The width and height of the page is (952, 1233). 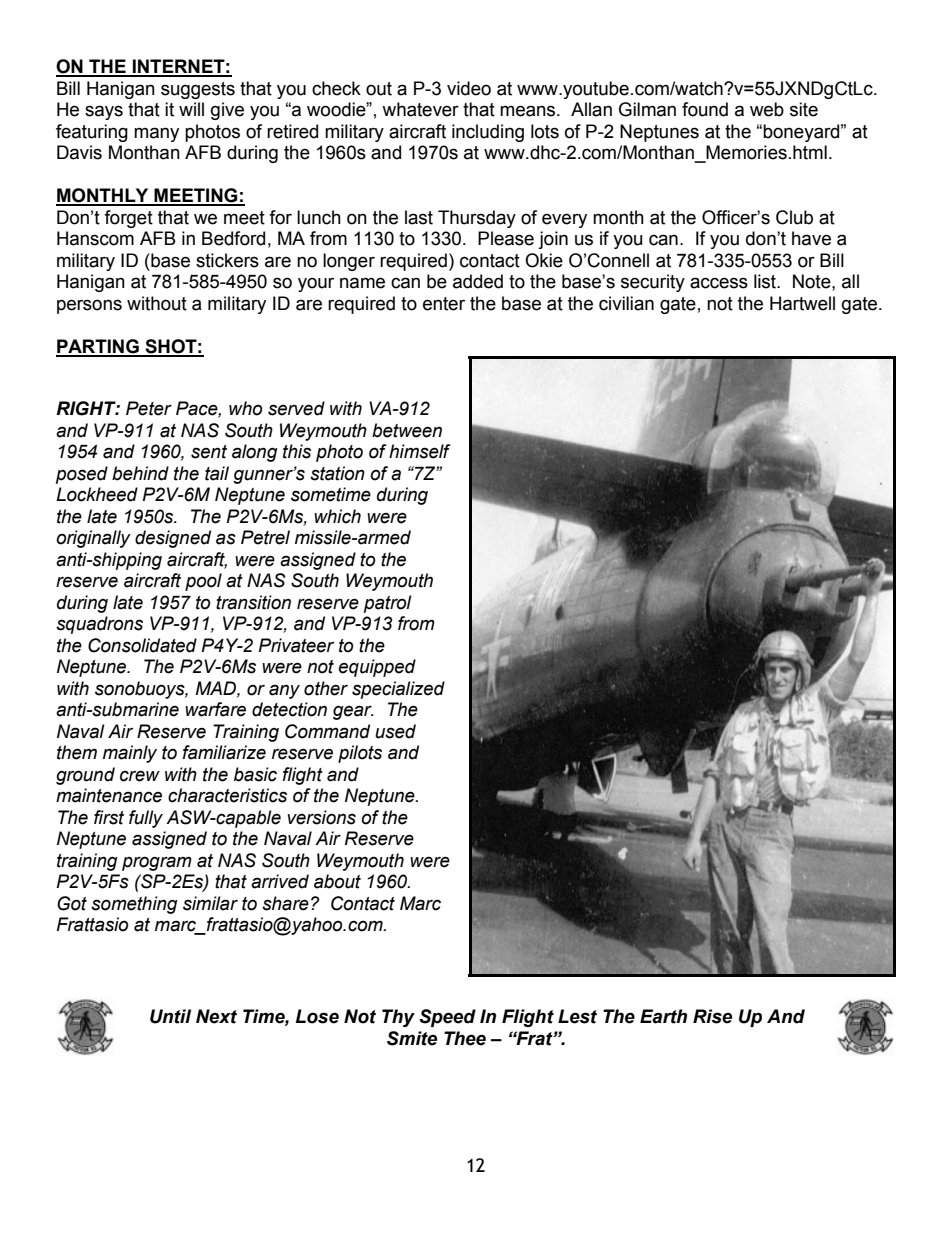 What do you see at coordinates (420, 109) in the page?
I see `whatever` at bounding box center [420, 109].
